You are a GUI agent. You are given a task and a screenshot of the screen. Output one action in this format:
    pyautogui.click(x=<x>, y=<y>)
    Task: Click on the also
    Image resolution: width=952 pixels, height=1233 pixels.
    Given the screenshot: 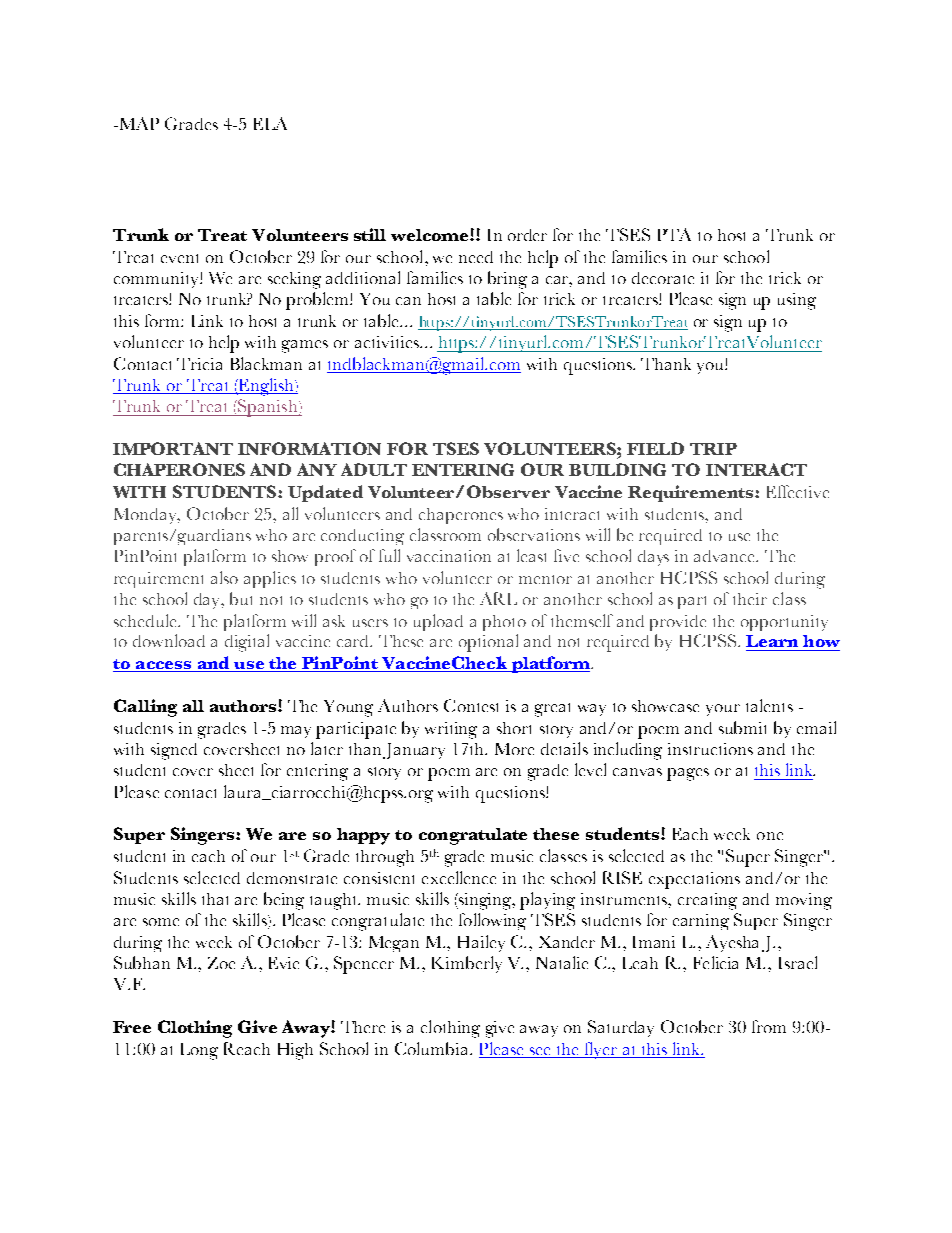 What is the action you would take?
    pyautogui.click(x=224, y=577)
